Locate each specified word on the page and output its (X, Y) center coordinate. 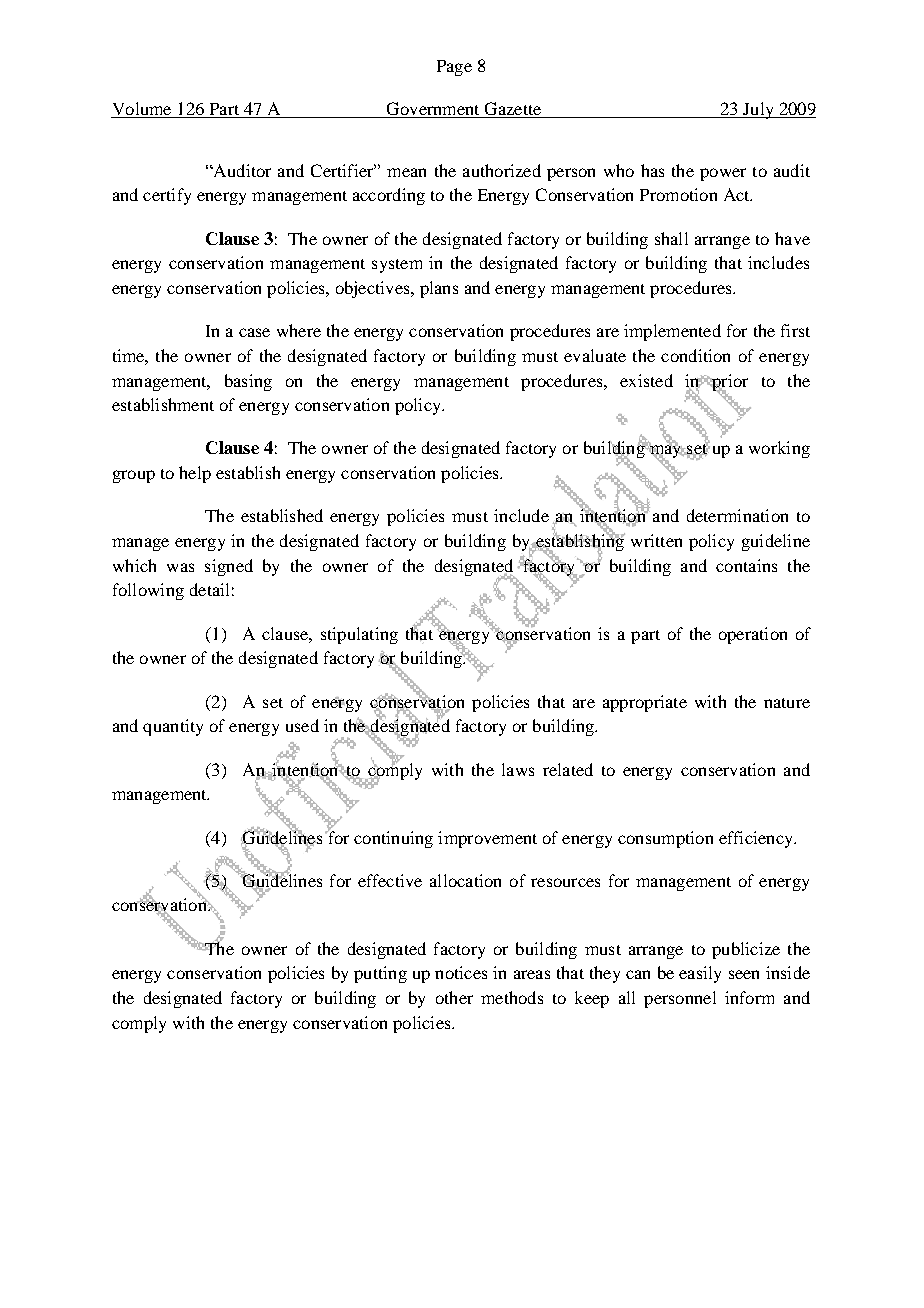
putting (380, 974)
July (758, 110)
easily (700, 974)
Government (433, 110)
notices (461, 972)
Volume (142, 110)
